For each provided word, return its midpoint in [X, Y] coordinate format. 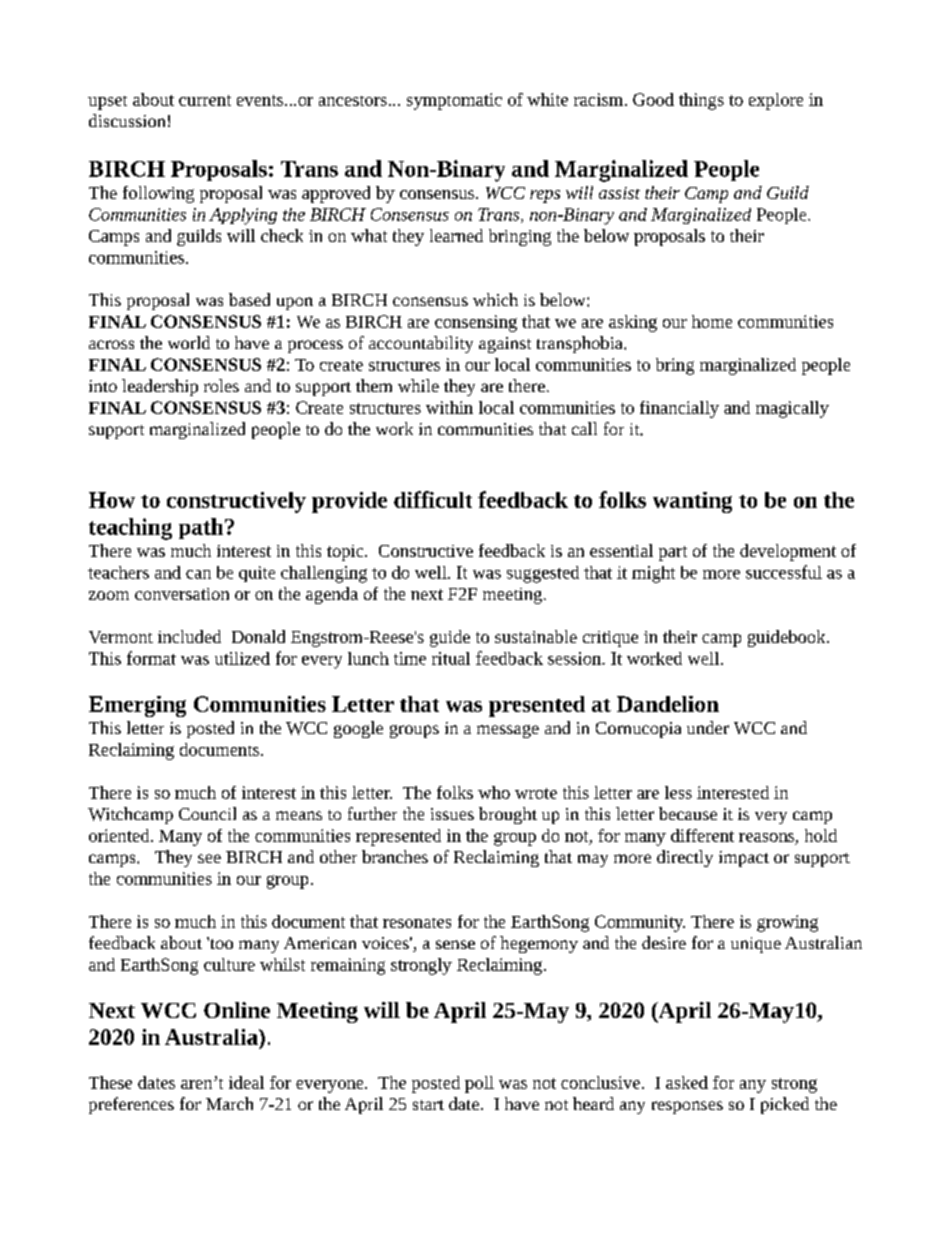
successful [784, 572]
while [418, 385]
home [712, 321]
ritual [451, 658]
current [205, 100]
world [189, 342]
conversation [182, 594]
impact [744, 859]
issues [452, 814]
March [229, 1103]
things [701, 101]
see [209, 858]
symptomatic [454, 101]
